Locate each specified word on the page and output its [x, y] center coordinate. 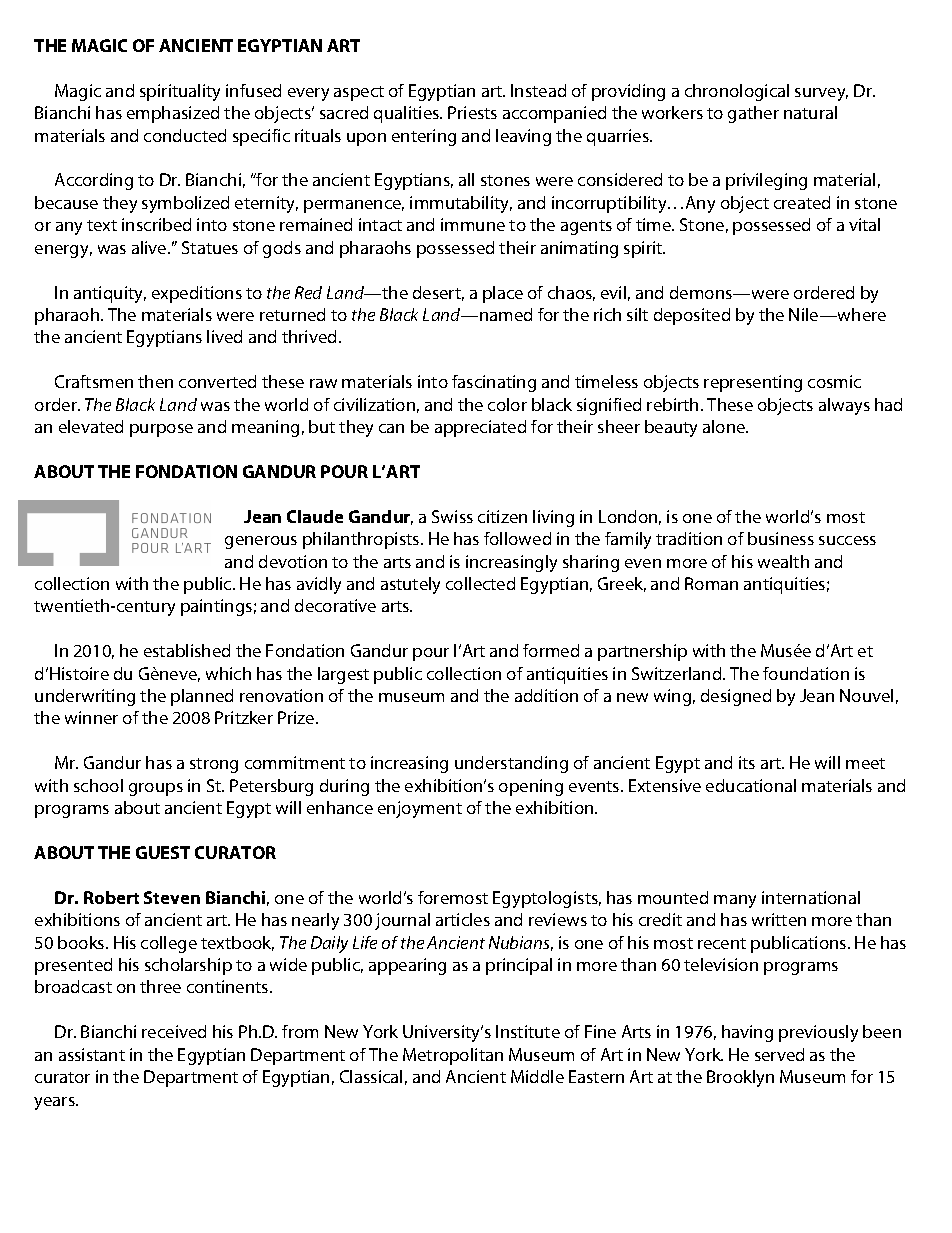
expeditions [197, 294]
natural [810, 112]
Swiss [452, 516]
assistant [92, 1054]
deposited [692, 316]
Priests [472, 112]
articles [463, 919]
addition [546, 695]
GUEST [163, 852]
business [781, 538]
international [811, 897]
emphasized [173, 114]
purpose [161, 430]
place [503, 294]
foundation [806, 673]
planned [202, 697]
